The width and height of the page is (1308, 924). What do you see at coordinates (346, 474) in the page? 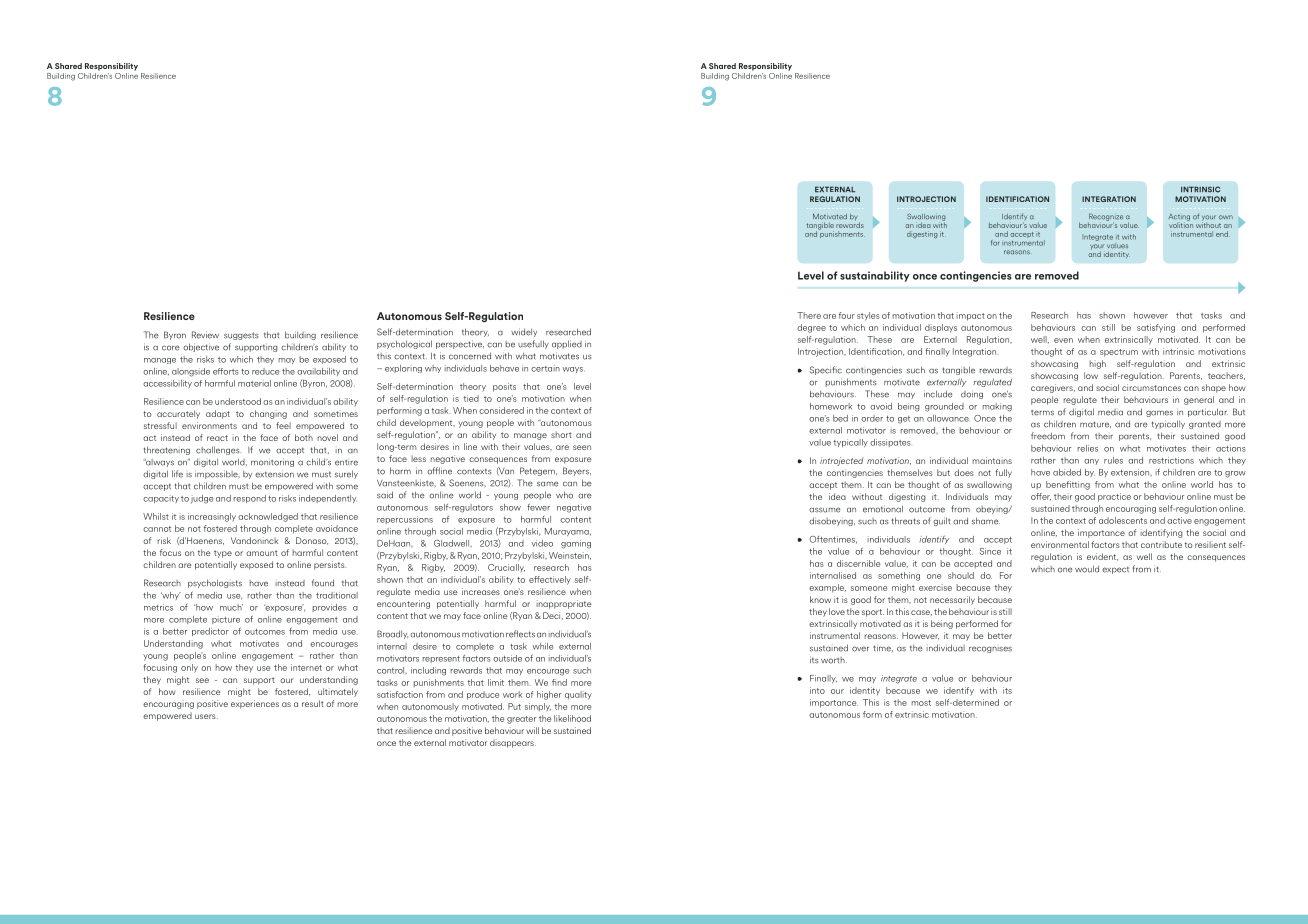
I see `surely` at bounding box center [346, 474].
